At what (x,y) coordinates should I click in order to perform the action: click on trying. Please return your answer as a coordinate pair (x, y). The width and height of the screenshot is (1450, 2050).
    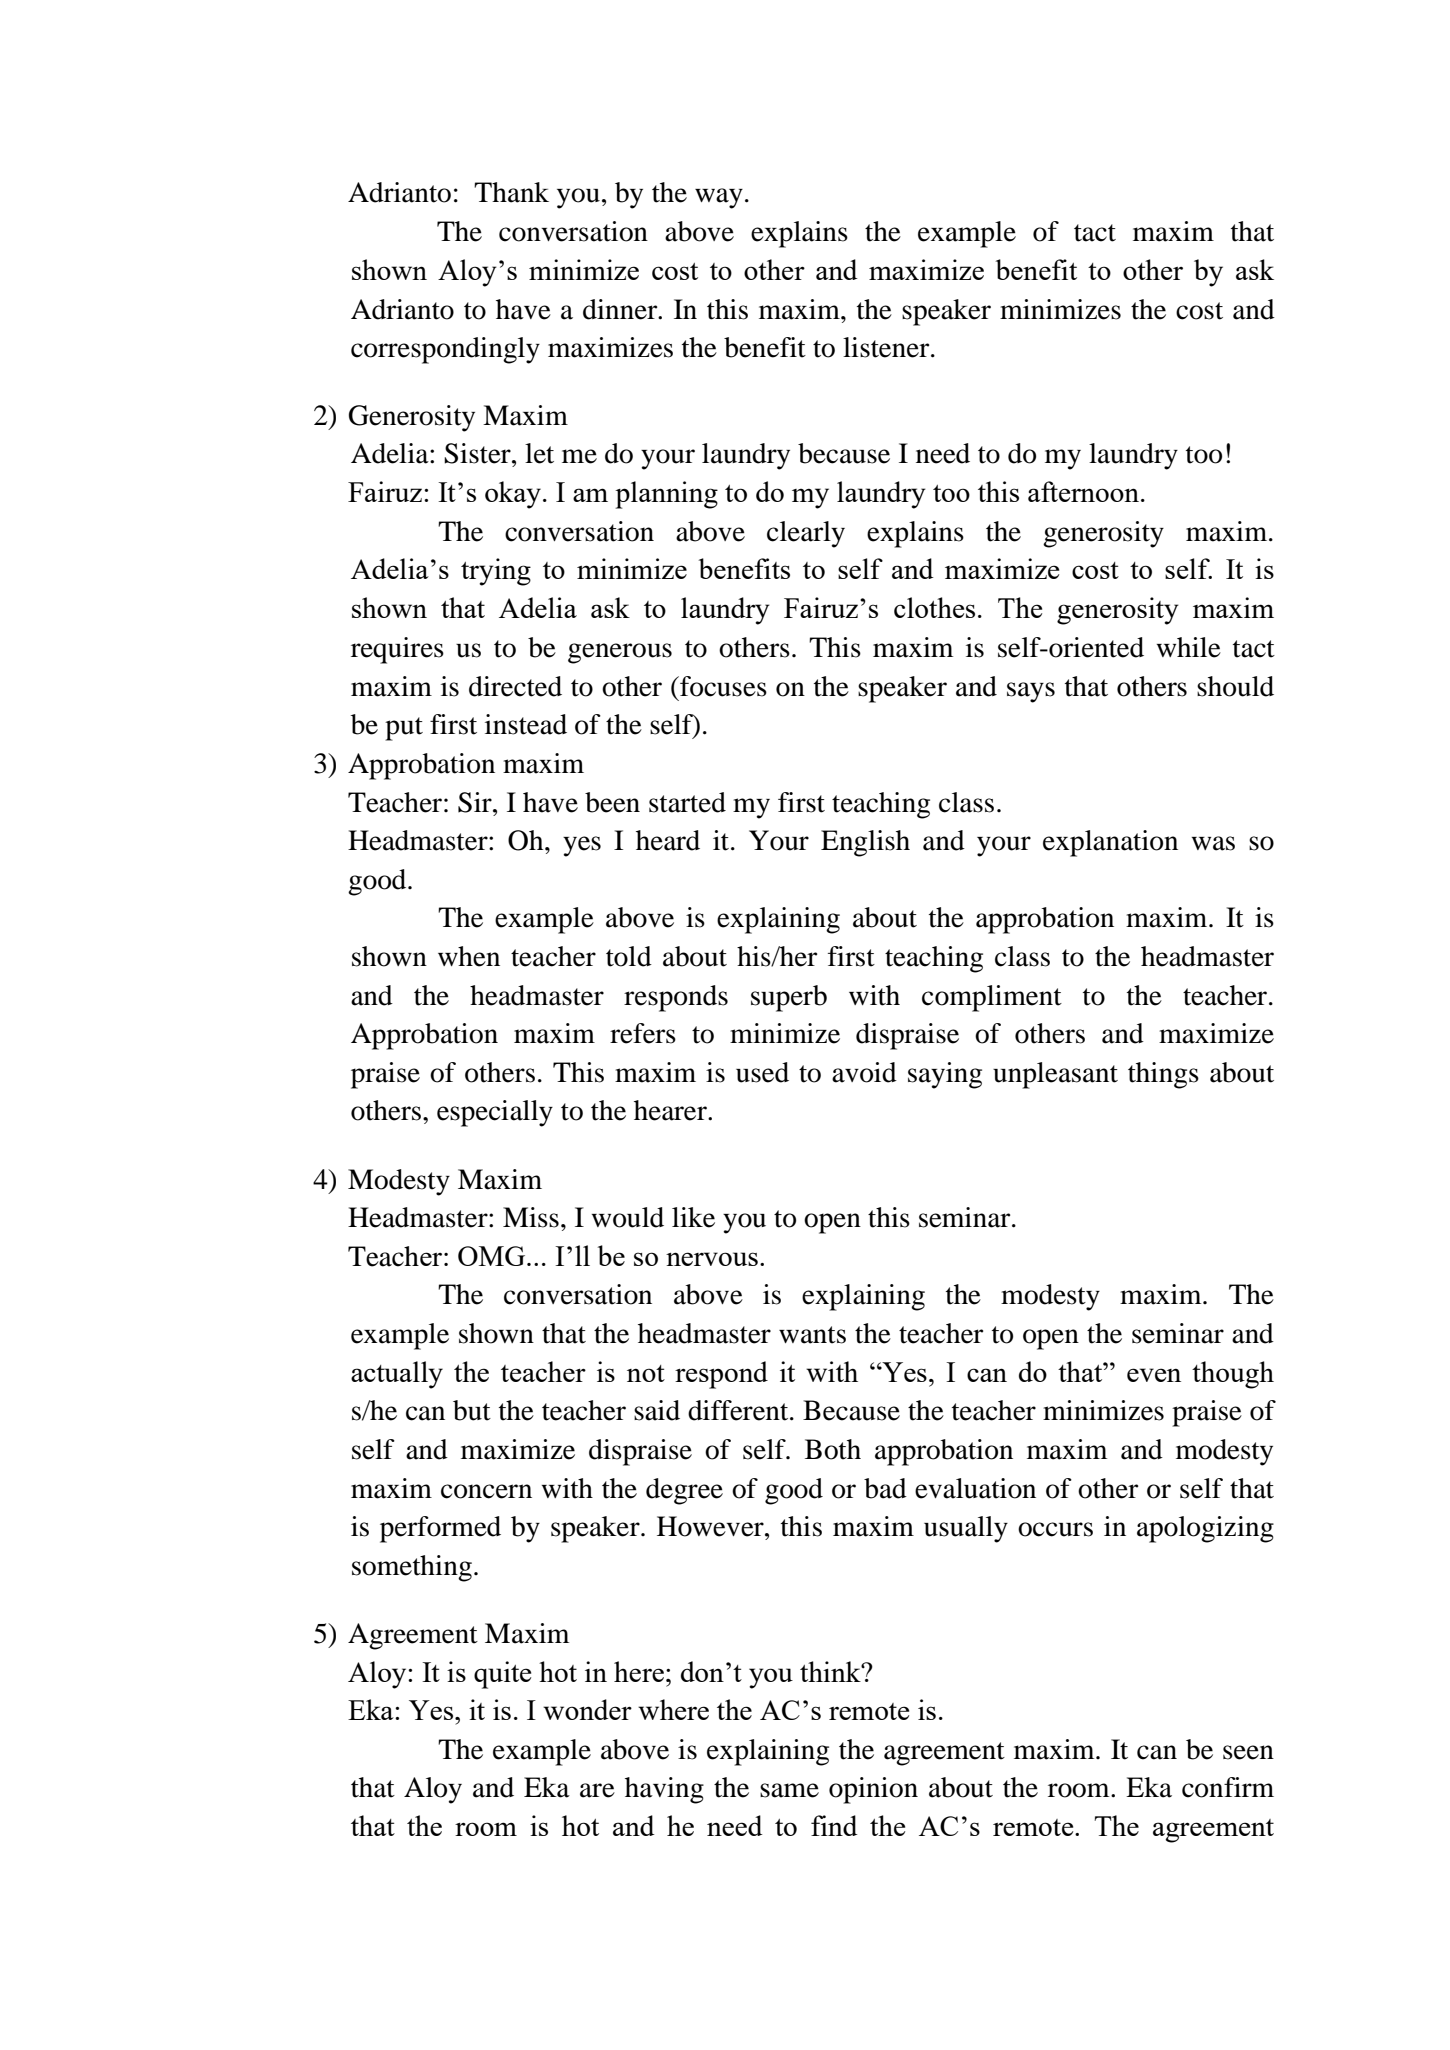
    Looking at the image, I should click on (496, 572).
